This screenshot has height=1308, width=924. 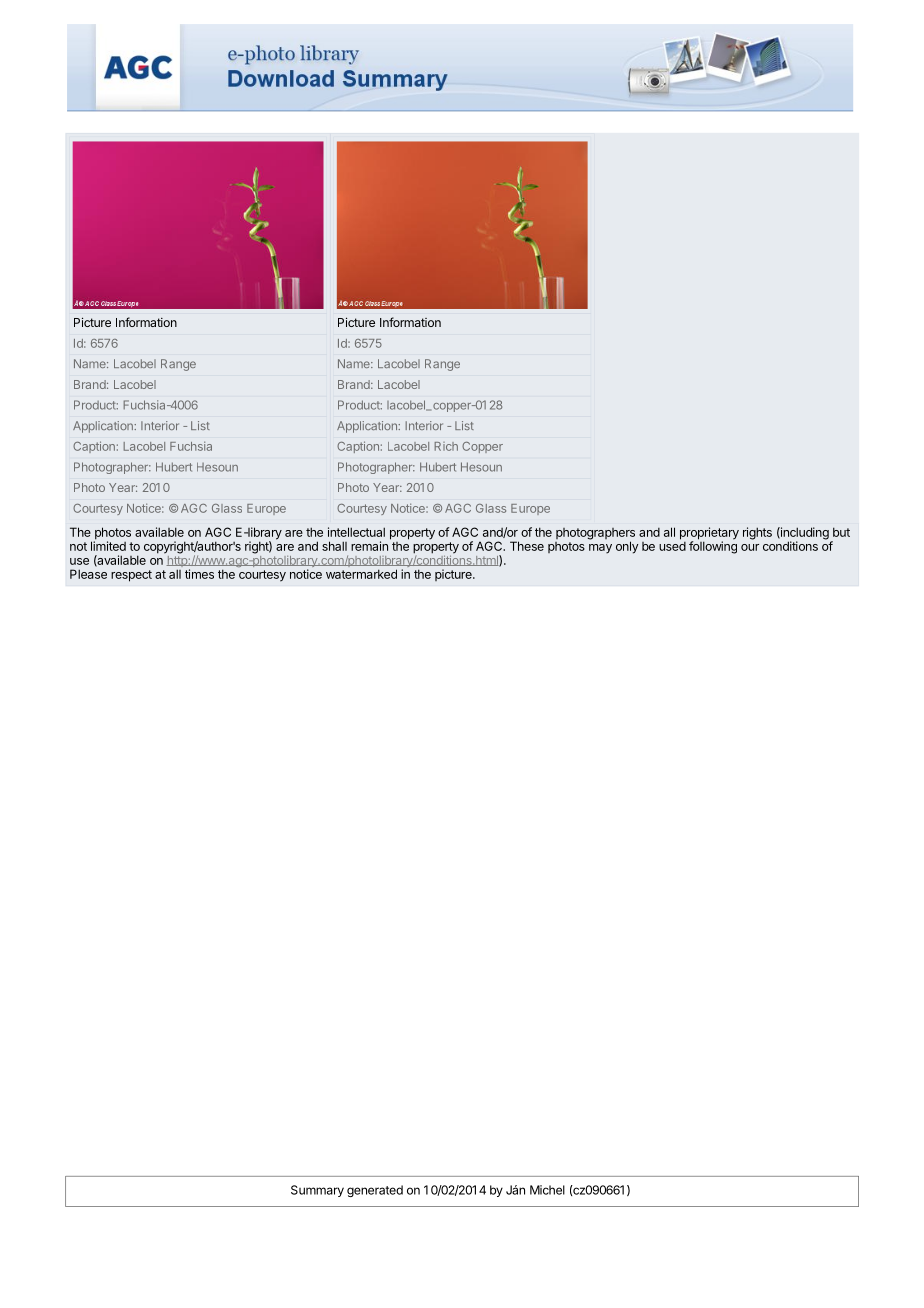 What do you see at coordinates (713, 546) in the screenshot?
I see `following` at bounding box center [713, 546].
